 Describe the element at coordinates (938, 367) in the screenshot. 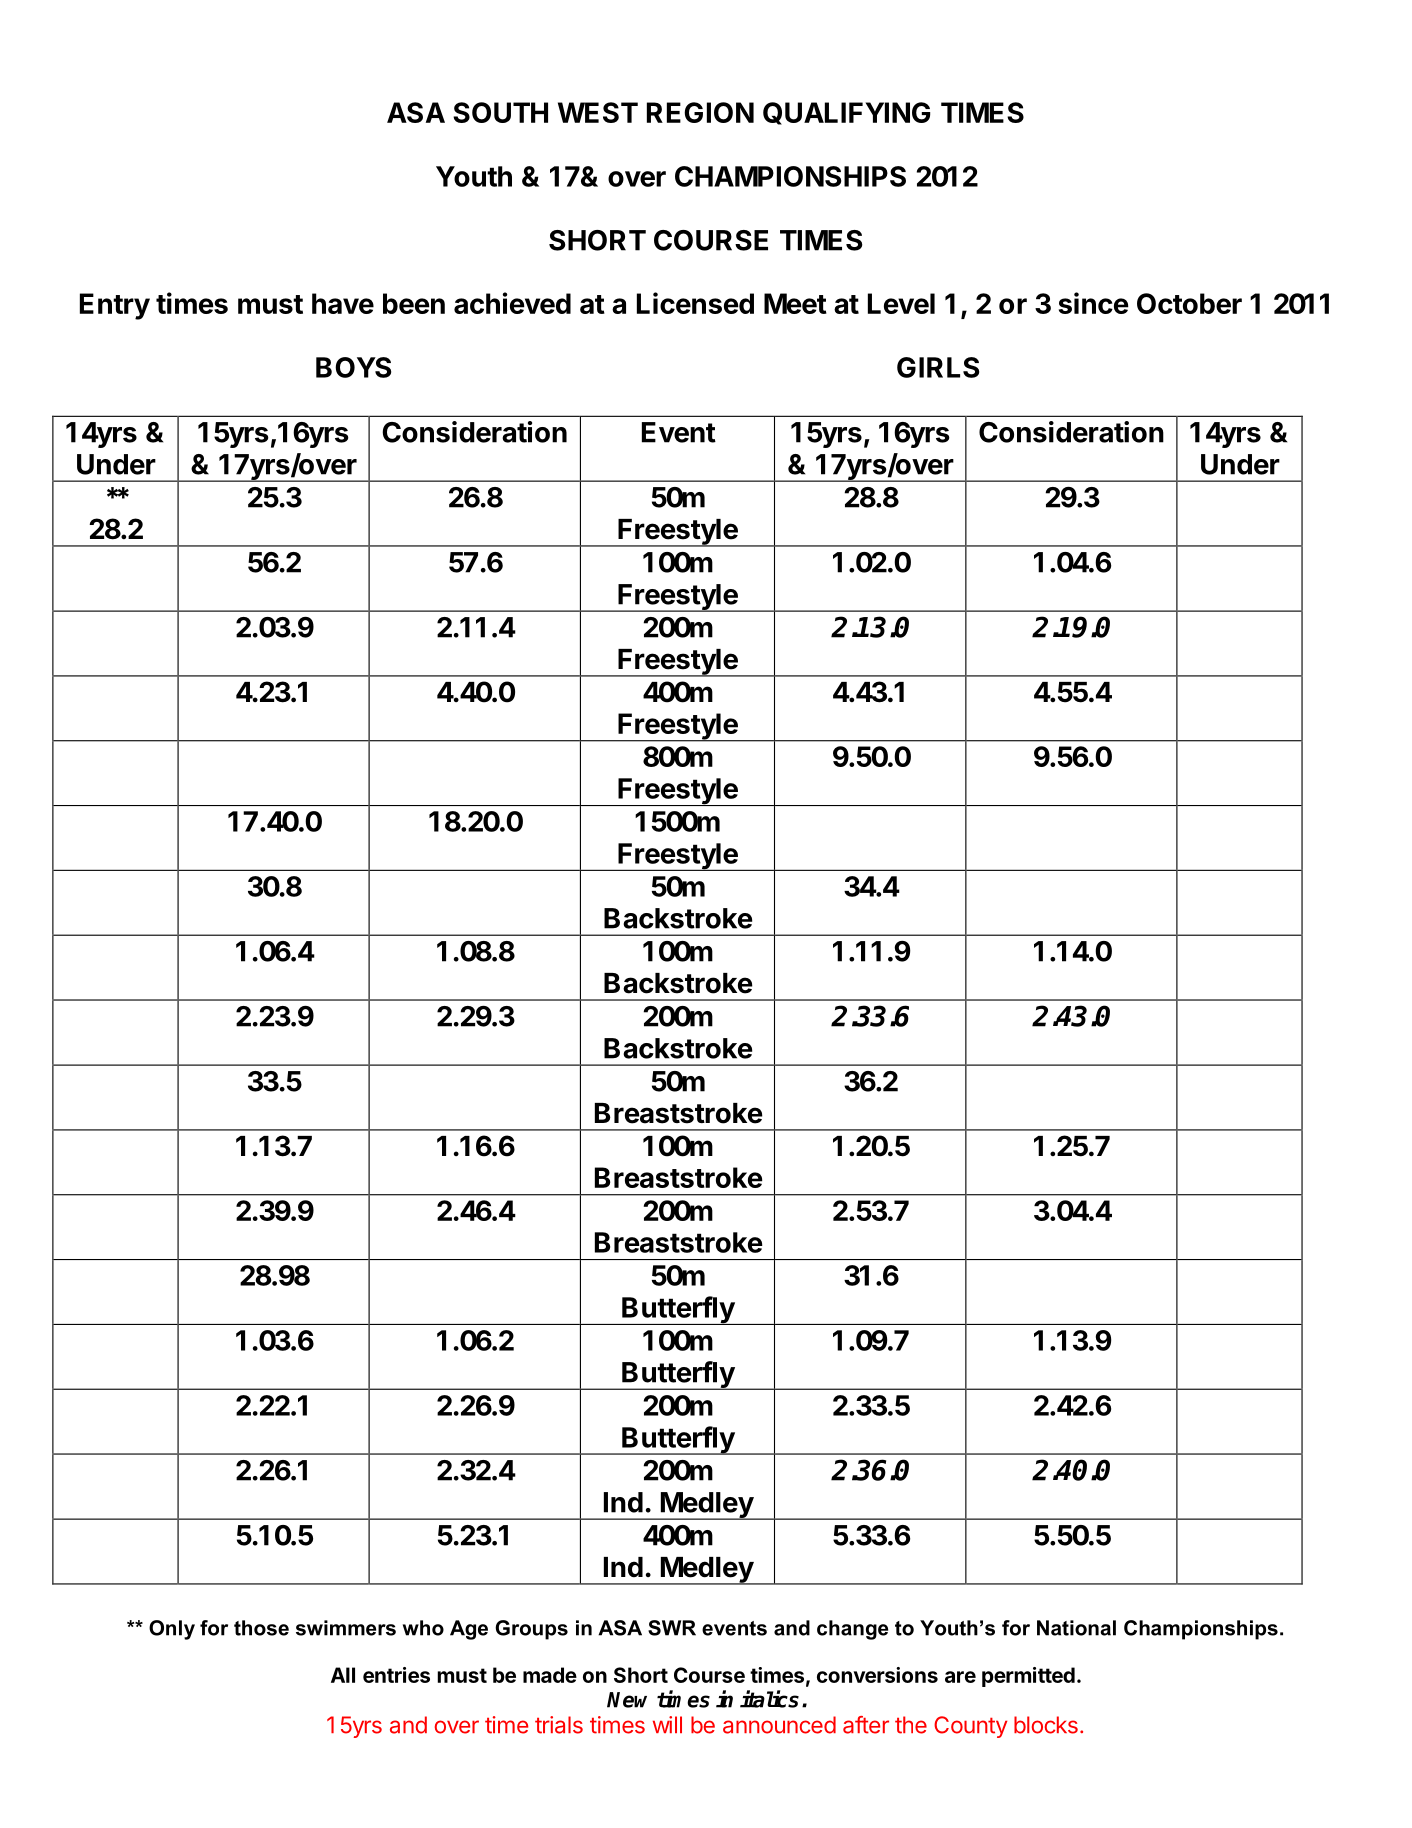

I see `GIRLS` at that location.
